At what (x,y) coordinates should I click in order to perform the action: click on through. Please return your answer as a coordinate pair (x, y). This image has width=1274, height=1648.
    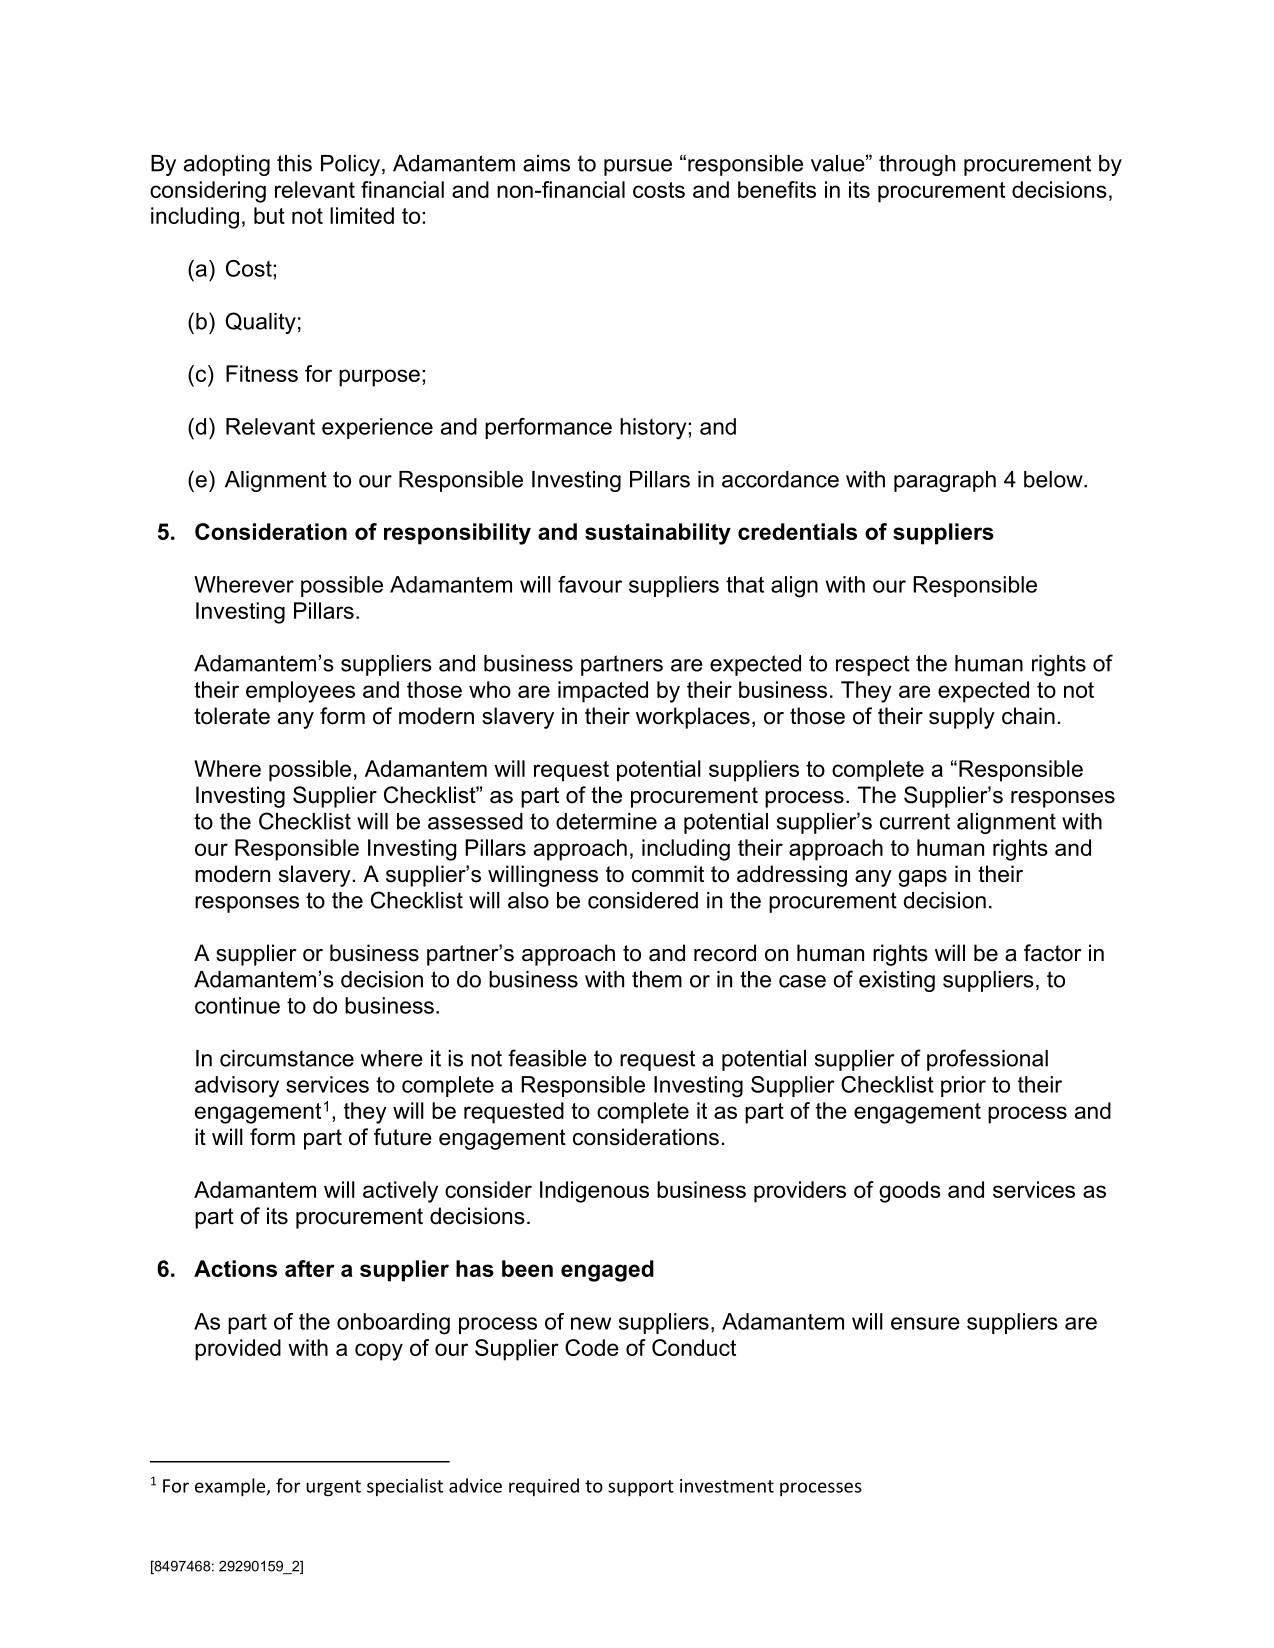
    Looking at the image, I should click on (917, 165).
